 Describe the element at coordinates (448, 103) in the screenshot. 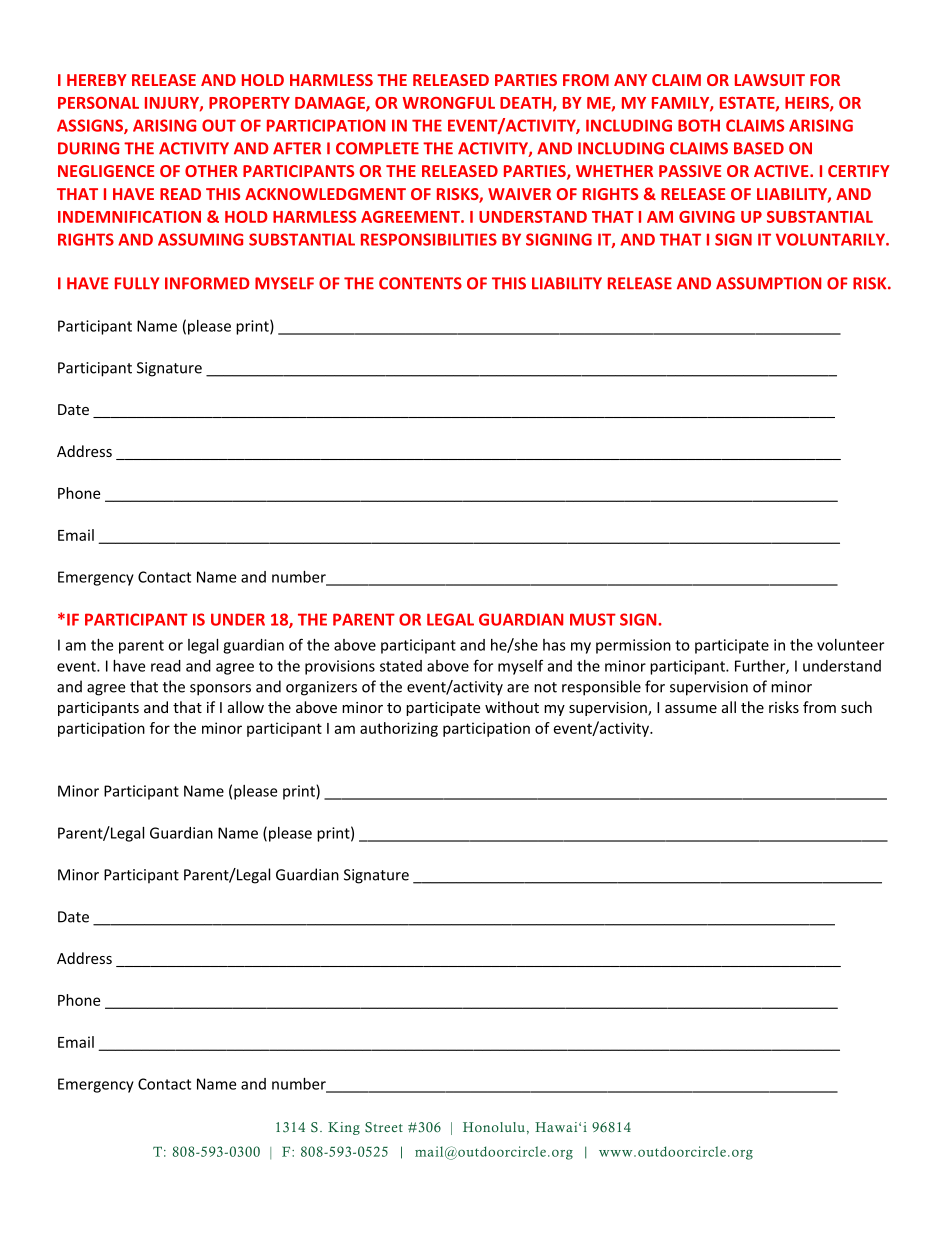

I see `WRONGFUL` at that location.
